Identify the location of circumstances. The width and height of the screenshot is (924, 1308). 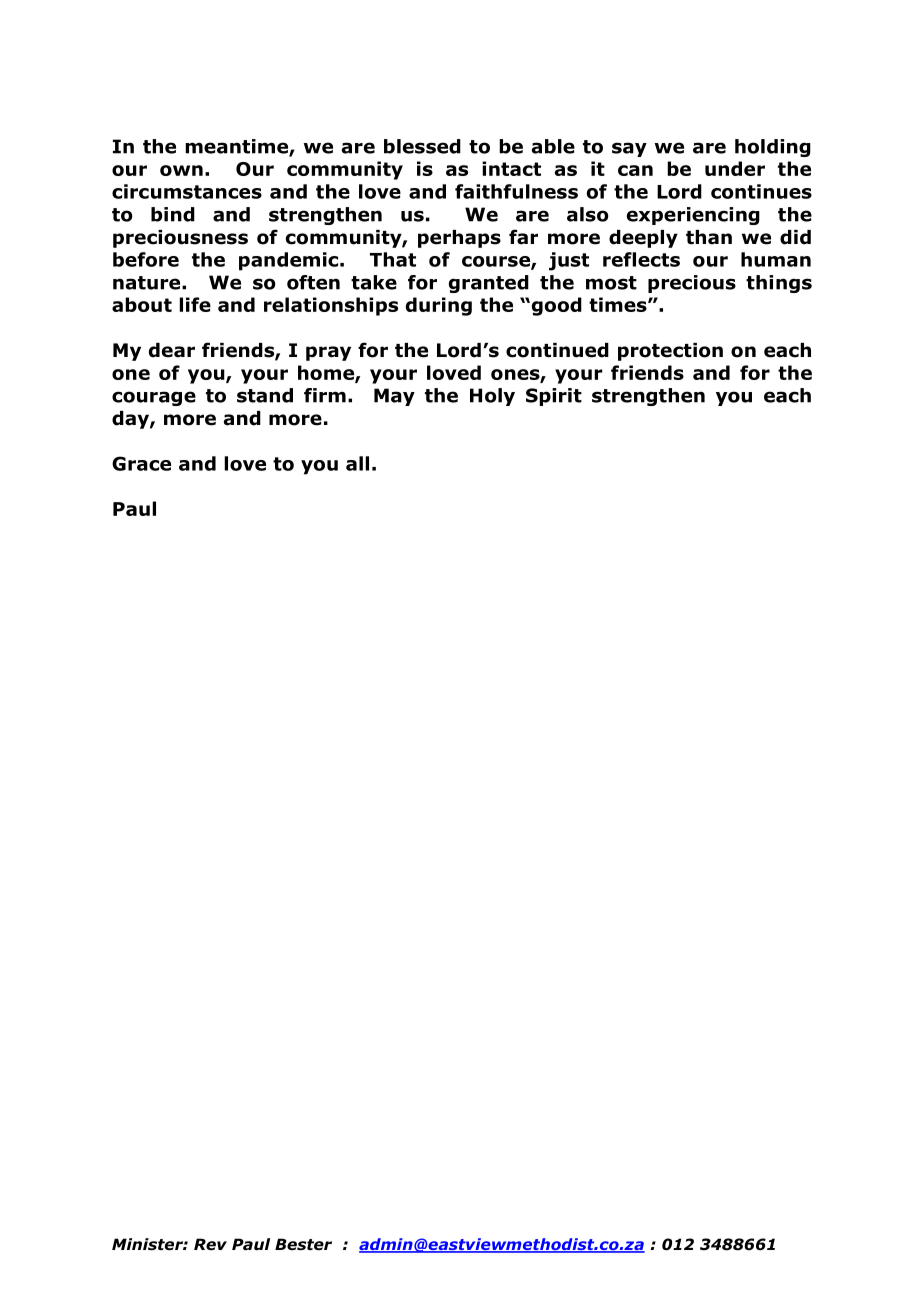
(187, 191).
